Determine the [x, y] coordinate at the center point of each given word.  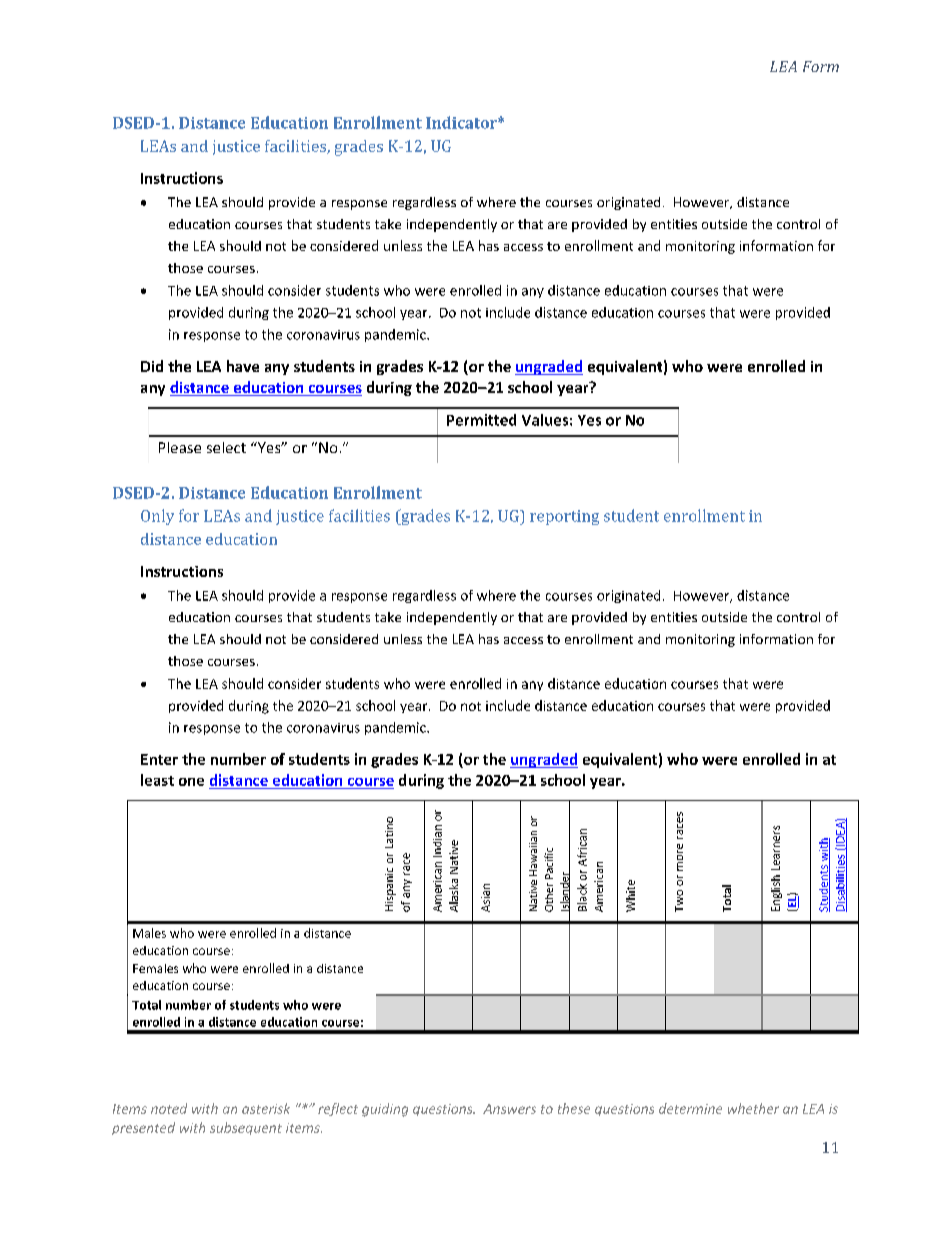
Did [152, 366]
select [226, 447]
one [191, 782]
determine [690, 1108]
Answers [509, 1109]
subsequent [246, 1128]
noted [169, 1108]
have [243, 366]
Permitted [481, 420]
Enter [159, 759]
